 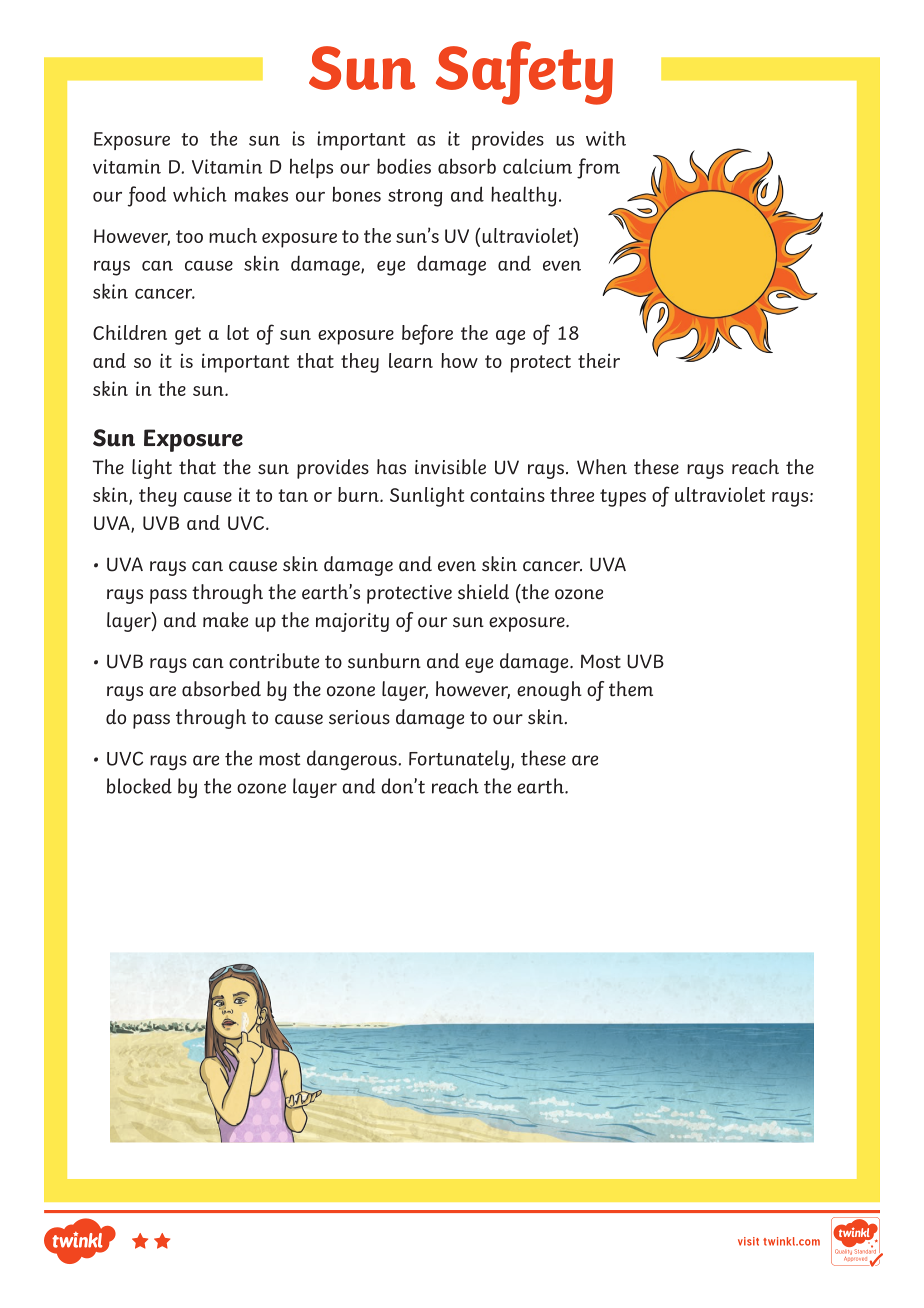 I want to click on get, so click(x=188, y=336).
